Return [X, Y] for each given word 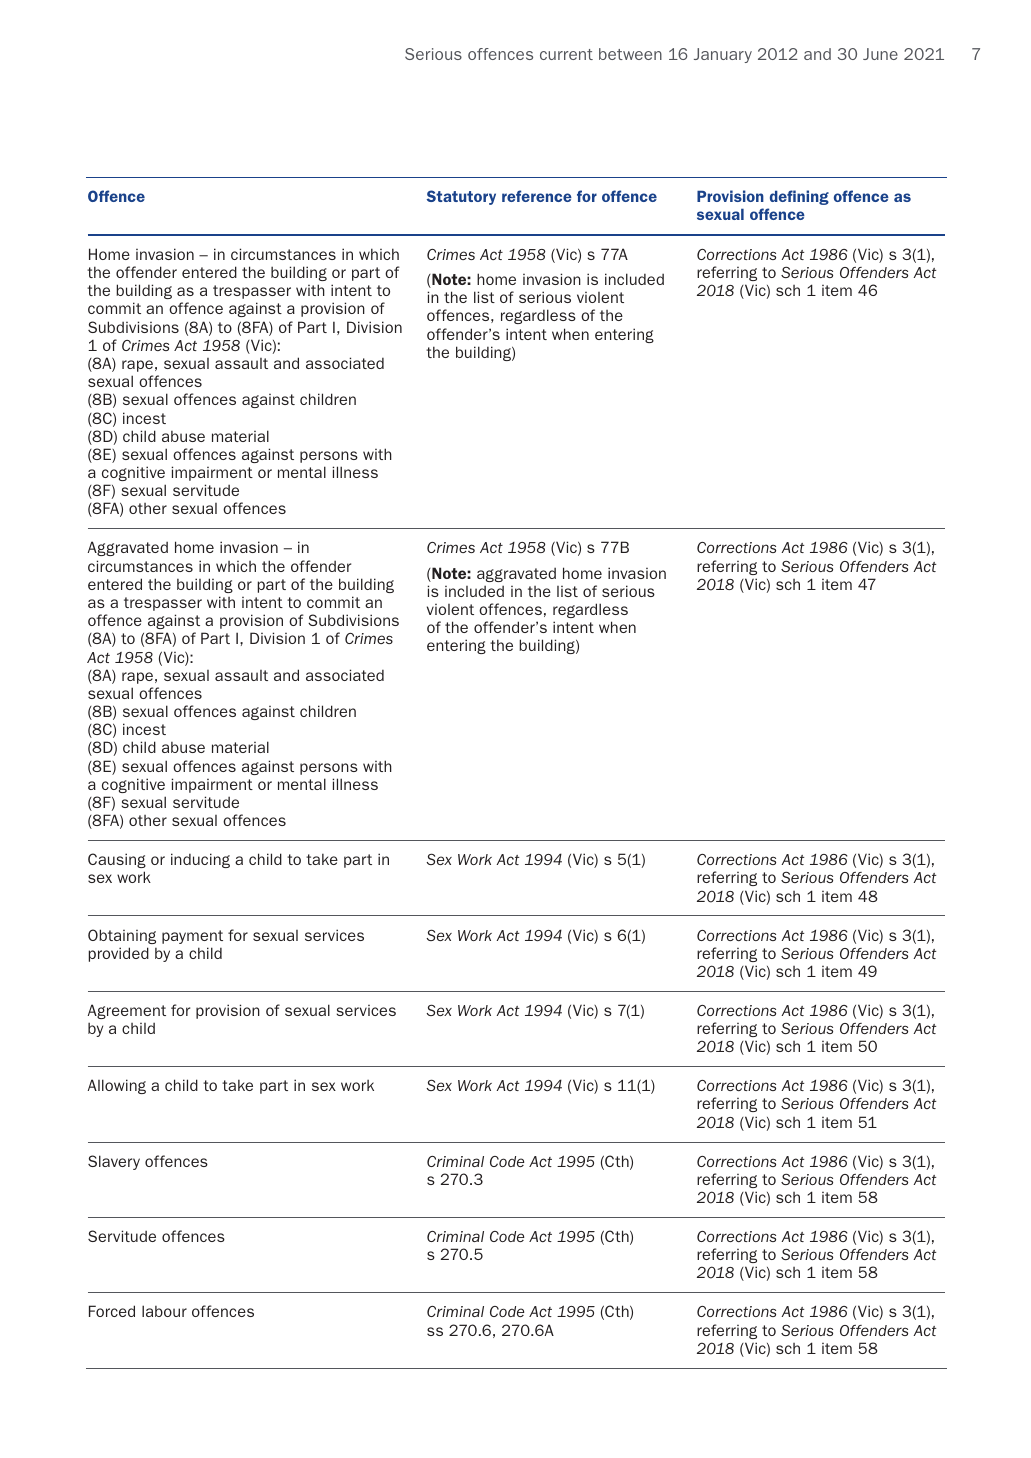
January [723, 55]
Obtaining [122, 936]
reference [537, 196]
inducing [200, 860]
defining [799, 197]
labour [164, 1311]
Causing [117, 860]
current [566, 54]
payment [192, 937]
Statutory [461, 197]
